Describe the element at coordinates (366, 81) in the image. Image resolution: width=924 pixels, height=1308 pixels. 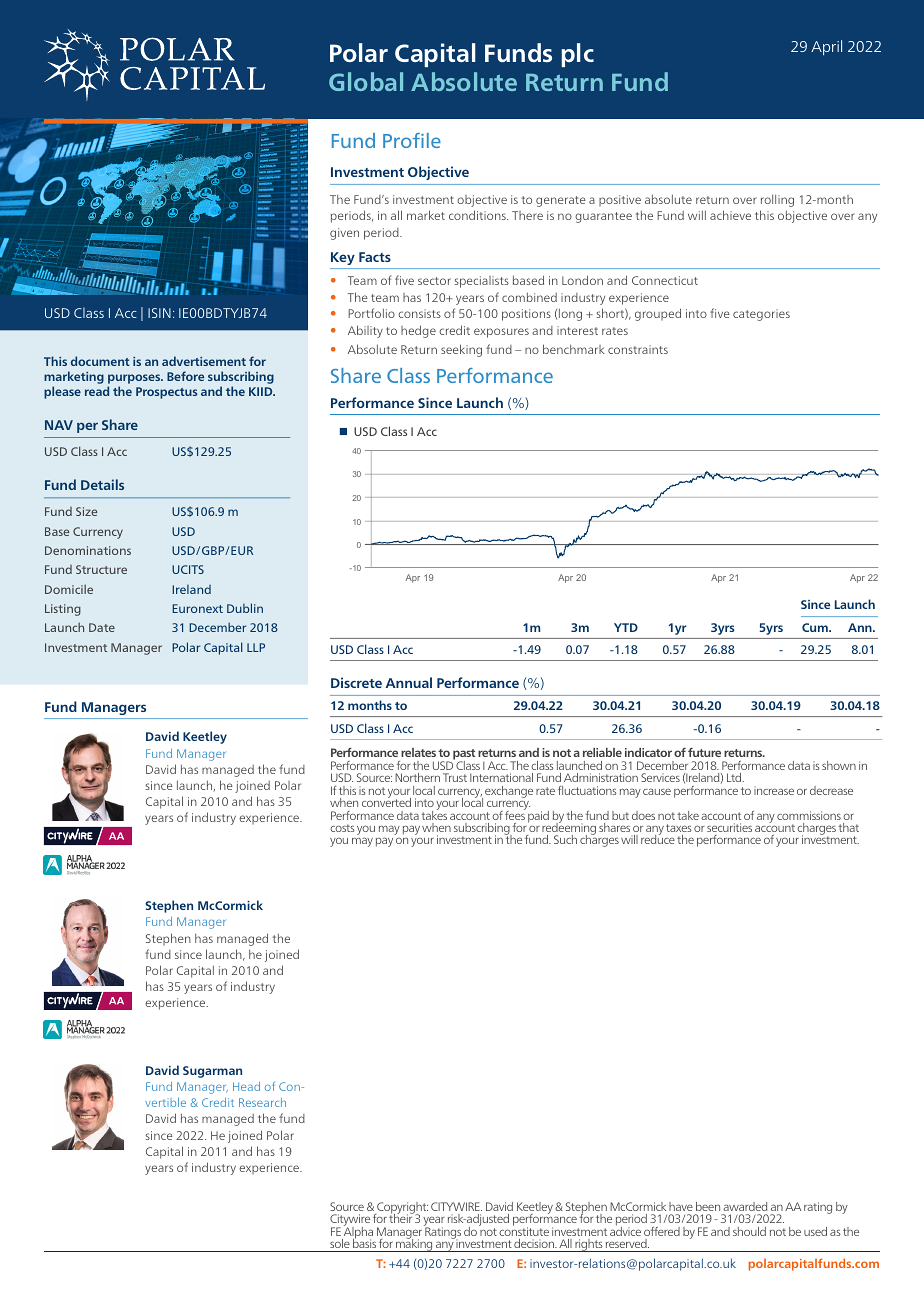
I see `Global` at that location.
